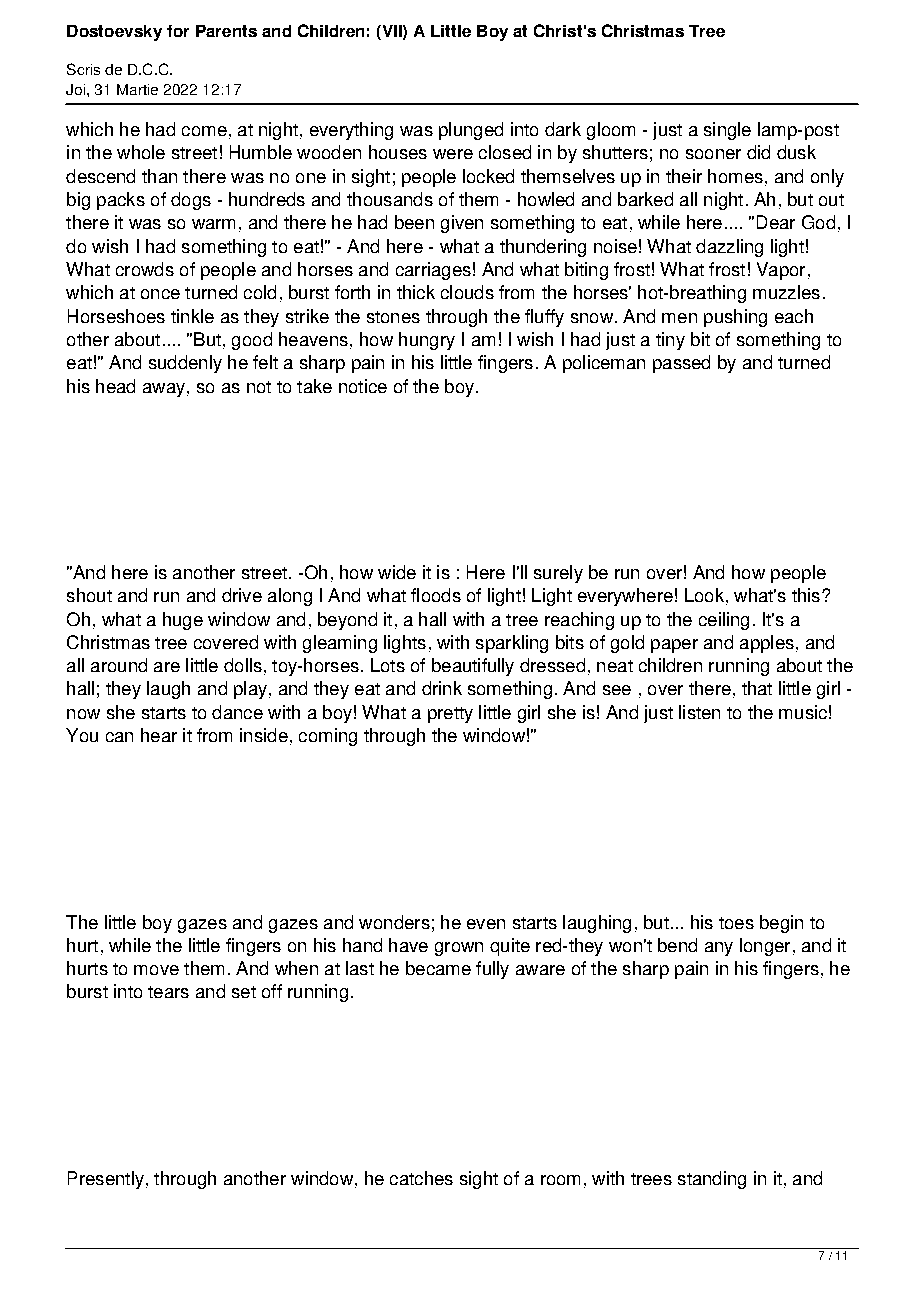 Image resolution: width=924 pixels, height=1308 pixels. What do you see at coordinates (471, 131) in the document?
I see `plunged` at bounding box center [471, 131].
